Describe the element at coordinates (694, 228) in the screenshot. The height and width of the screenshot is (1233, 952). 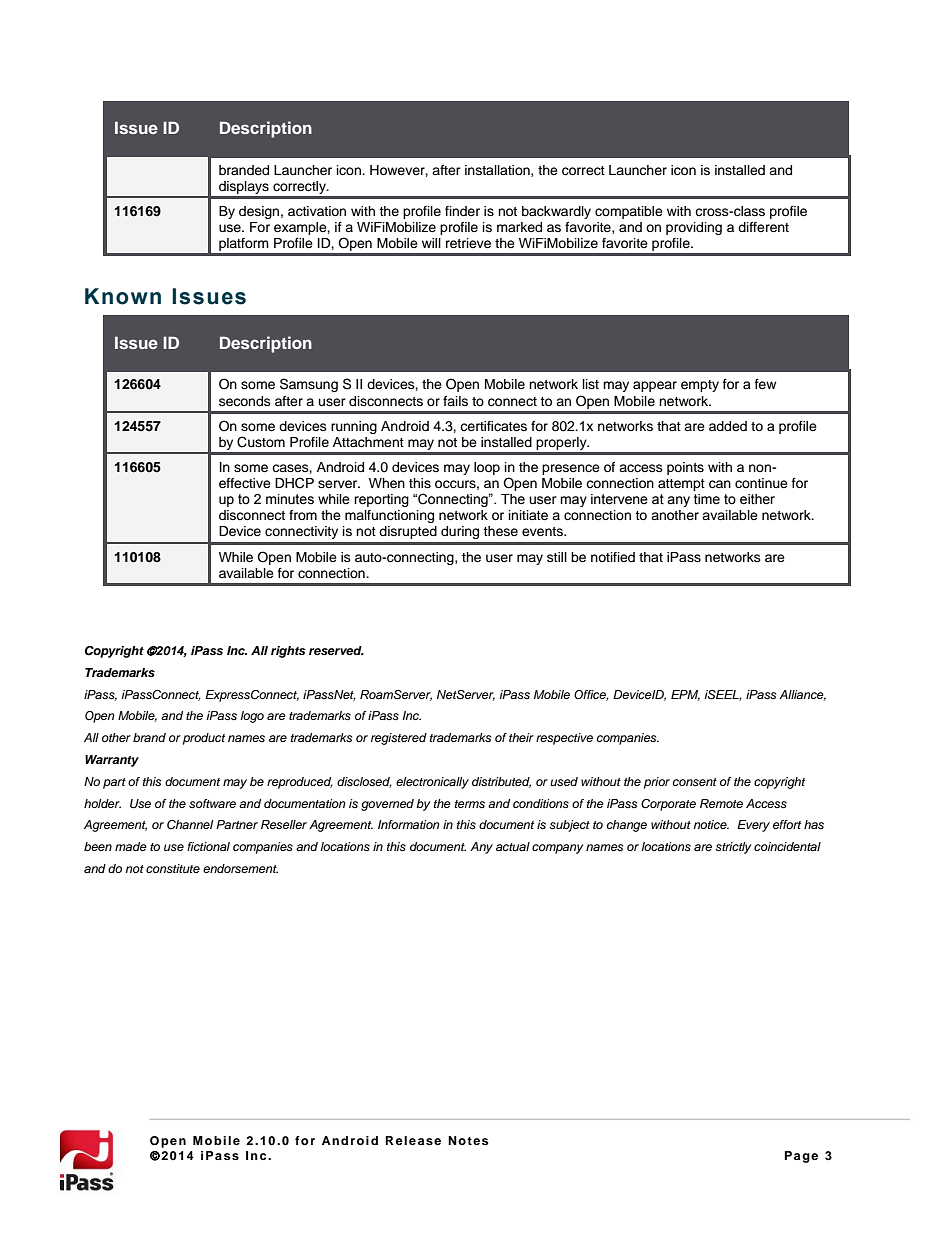
I see `providing` at that location.
